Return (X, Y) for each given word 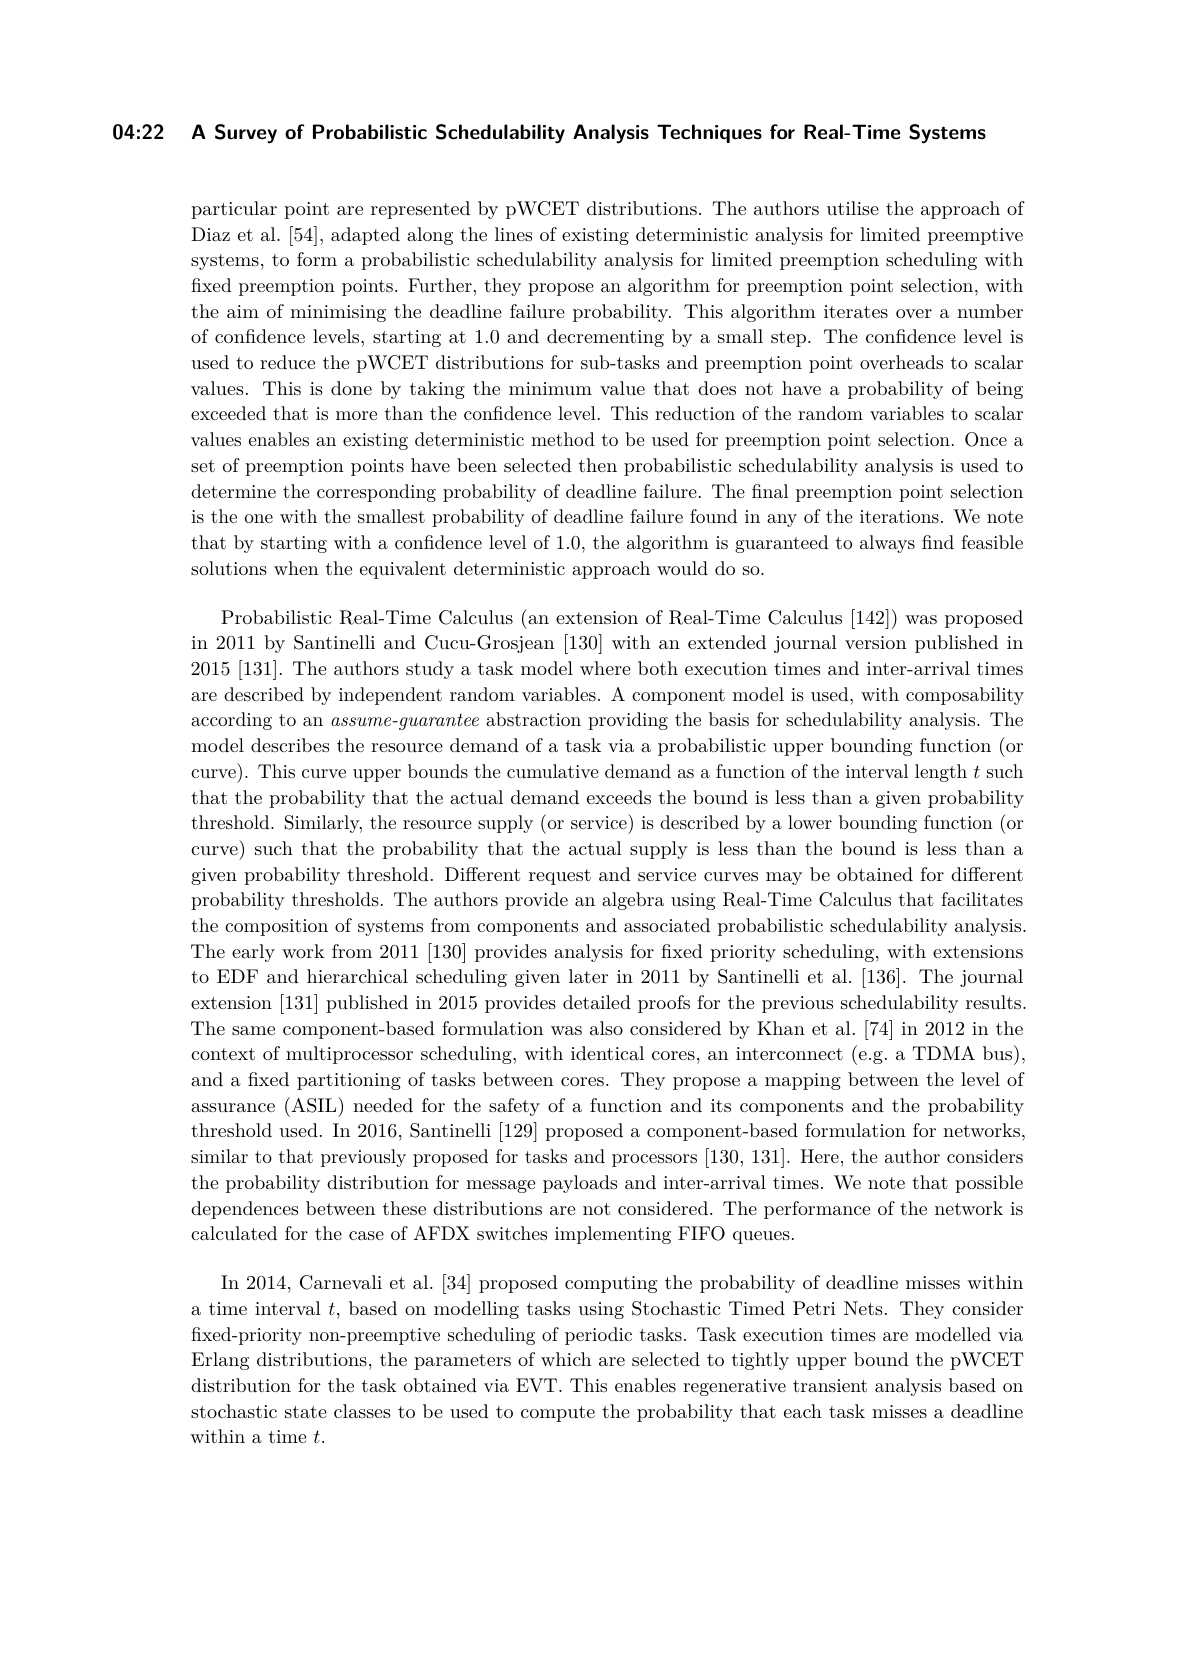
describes (290, 745)
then (598, 465)
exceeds (619, 797)
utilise (853, 208)
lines (513, 234)
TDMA (943, 1053)
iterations (899, 516)
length (941, 773)
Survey (246, 134)
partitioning (349, 1081)
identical (607, 1053)
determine (233, 491)
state (306, 1412)
